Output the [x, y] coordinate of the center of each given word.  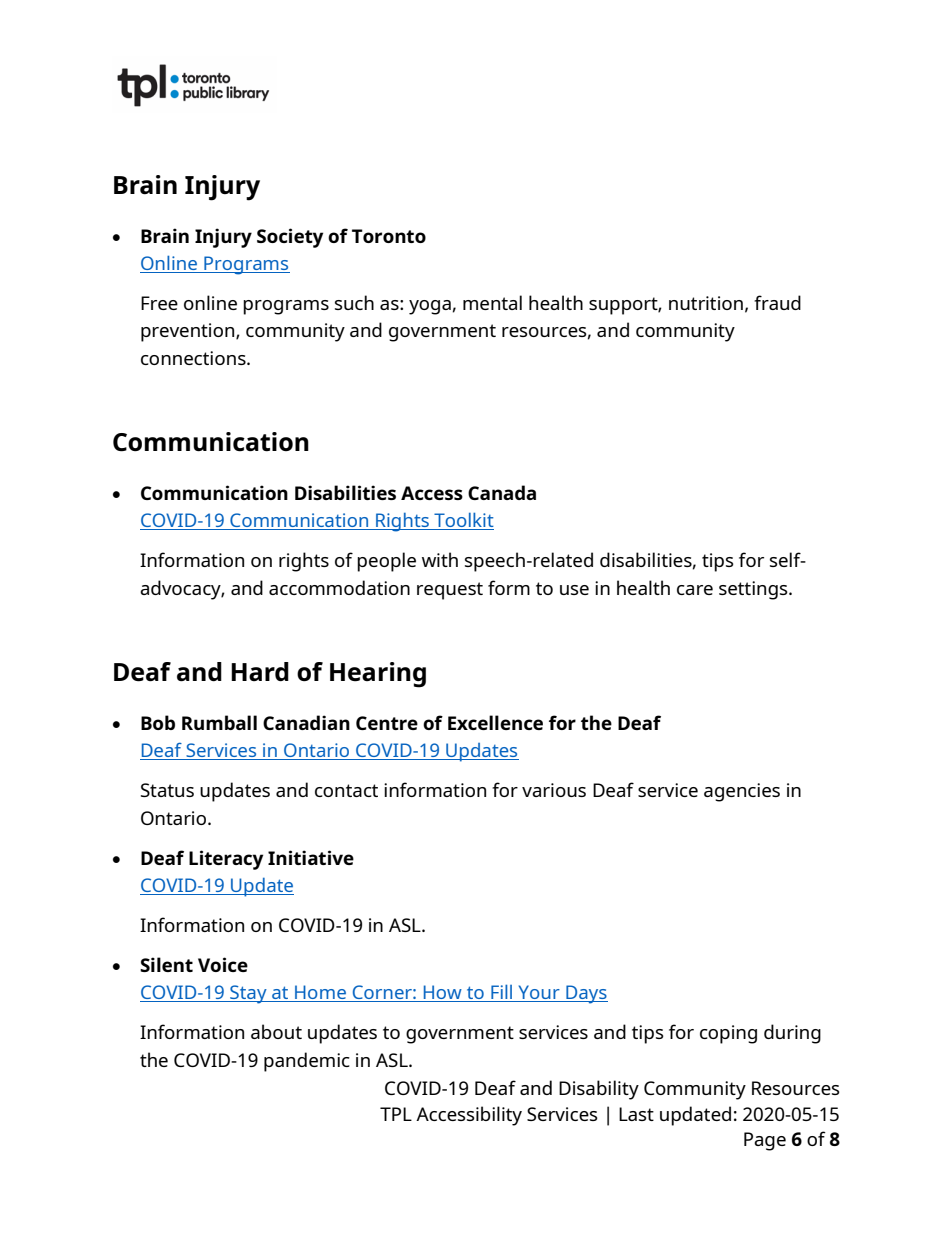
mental [492, 302]
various [554, 790]
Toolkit [463, 521]
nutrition [706, 303]
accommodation [339, 587]
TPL [396, 1114]
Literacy [226, 860]
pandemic [307, 1062]
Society [290, 238]
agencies [742, 792]
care [695, 590]
